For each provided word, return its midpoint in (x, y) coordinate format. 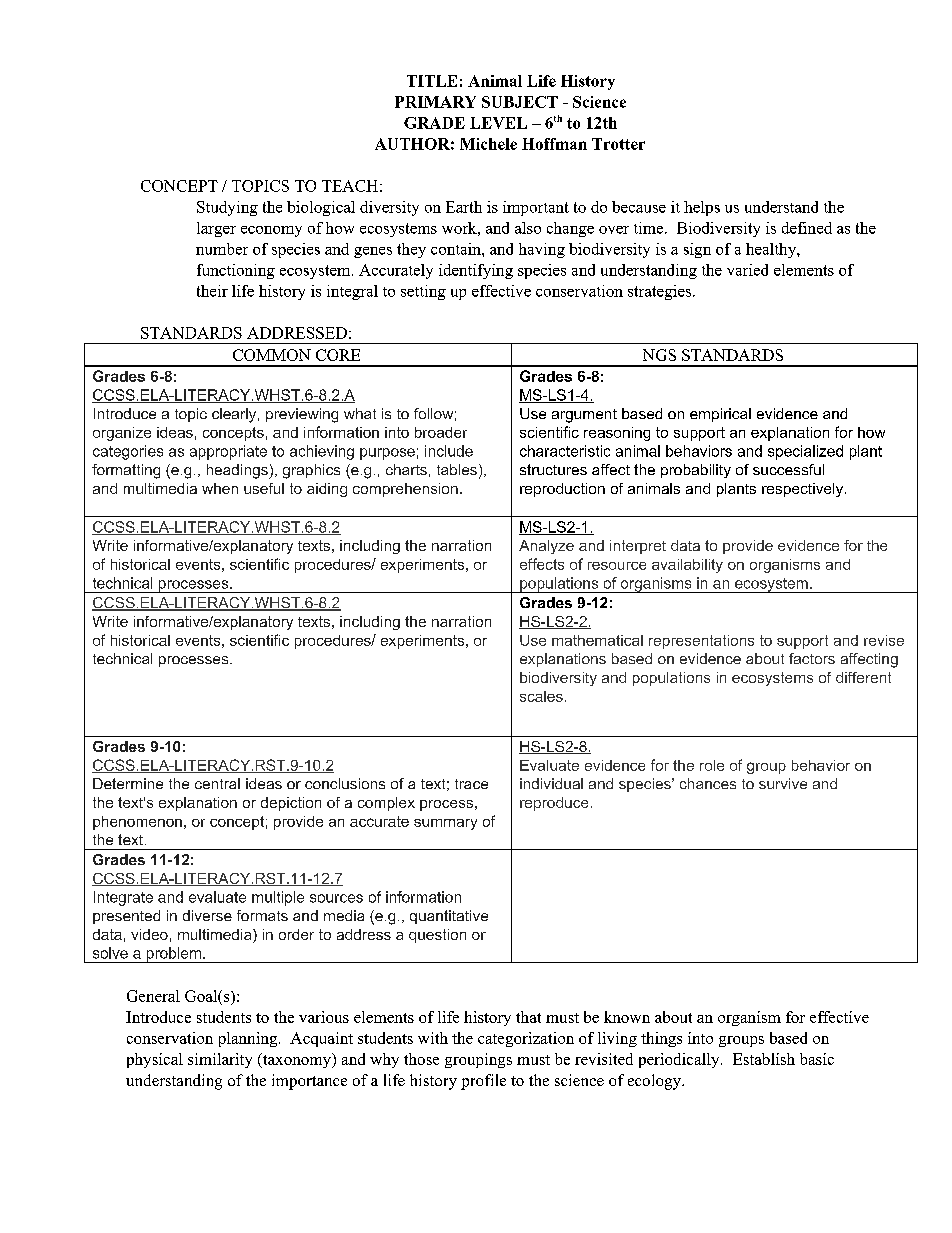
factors (812, 658)
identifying (476, 271)
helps (702, 208)
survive (783, 783)
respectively (804, 490)
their (212, 291)
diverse (207, 915)
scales (541, 696)
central (217, 783)
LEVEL (498, 123)
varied (747, 270)
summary (445, 824)
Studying (227, 208)
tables (458, 471)
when (220, 488)
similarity (220, 1060)
